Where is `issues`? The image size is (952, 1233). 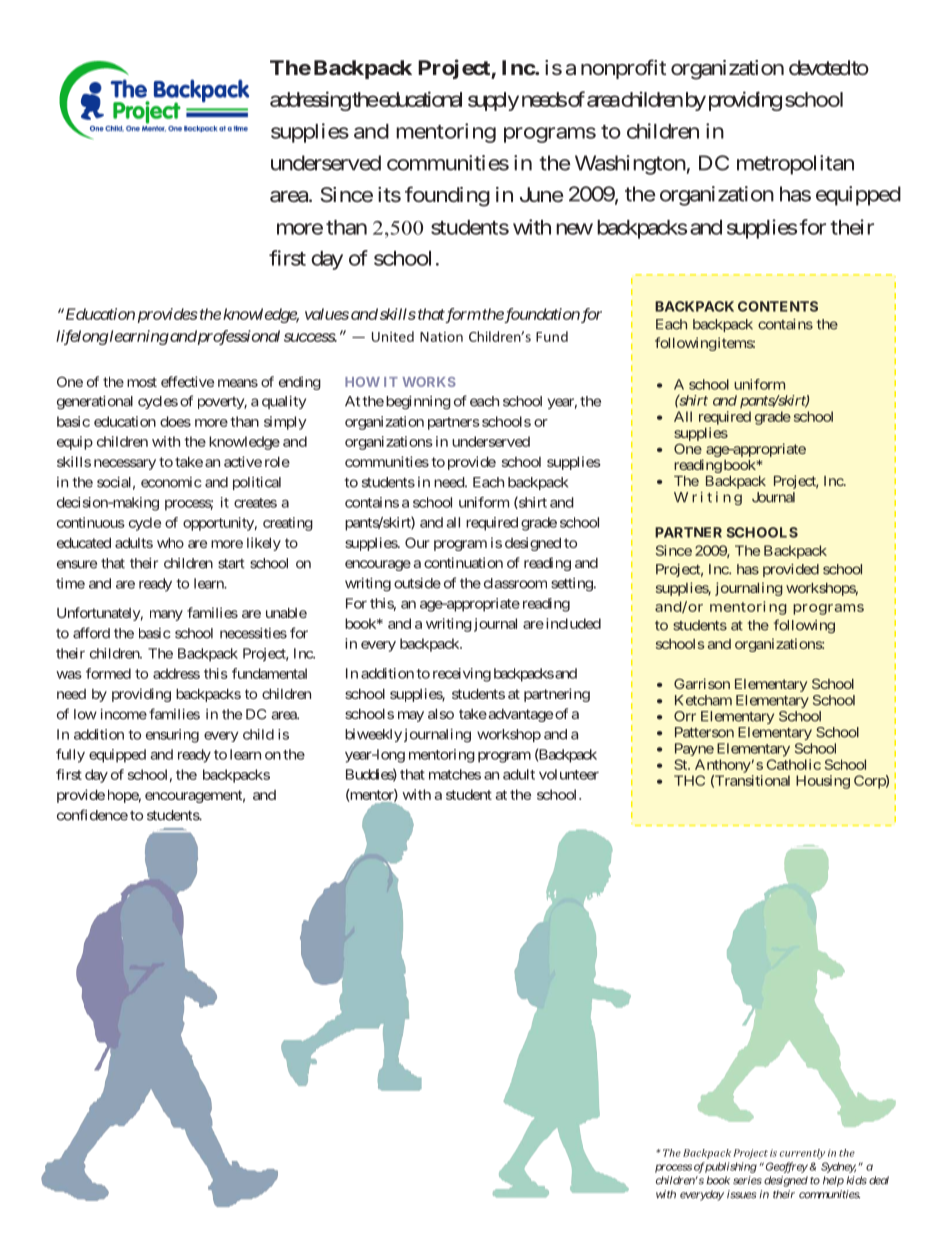 issues is located at coordinates (742, 1194).
